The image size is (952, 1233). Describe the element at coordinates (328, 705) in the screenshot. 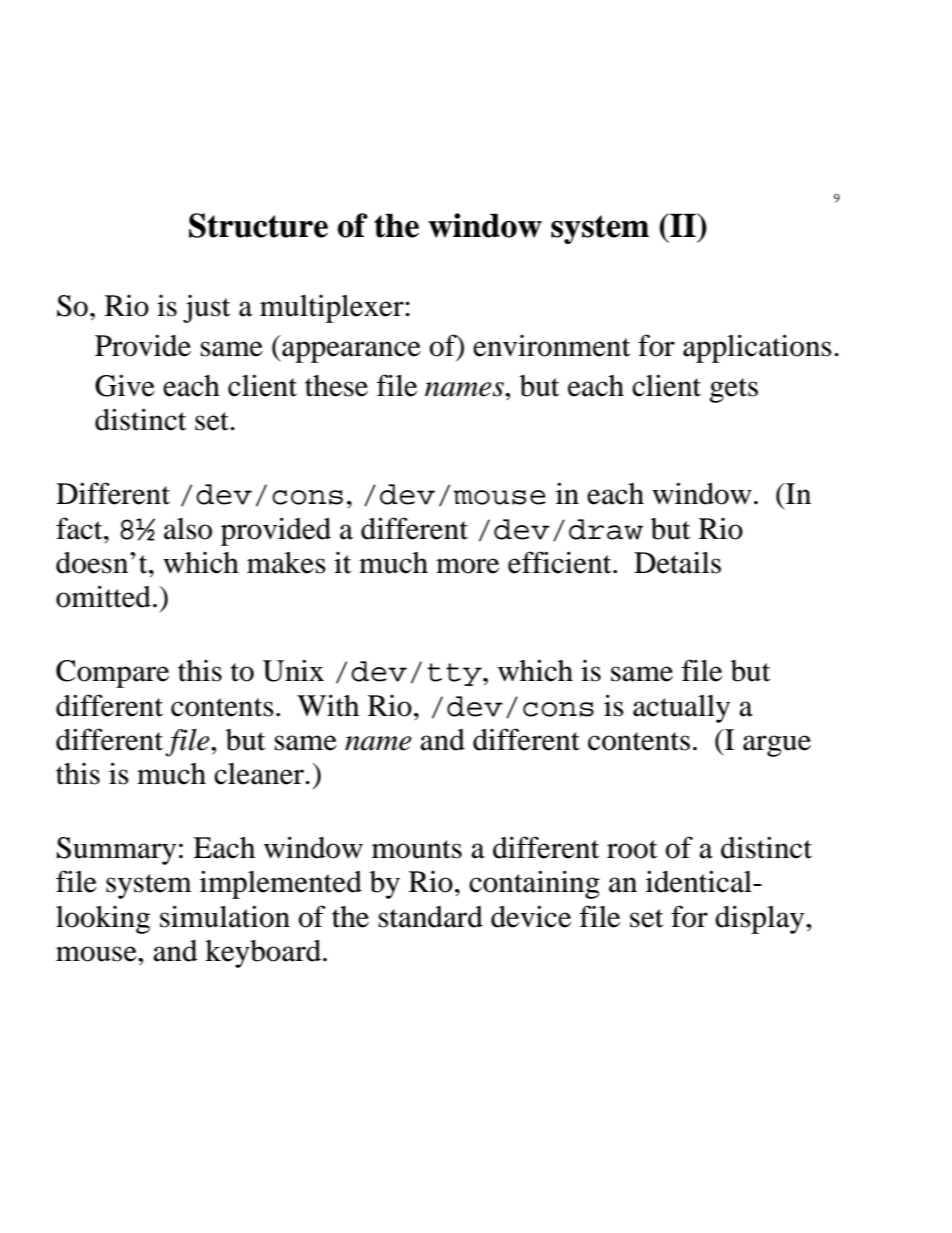

I see `With` at that location.
